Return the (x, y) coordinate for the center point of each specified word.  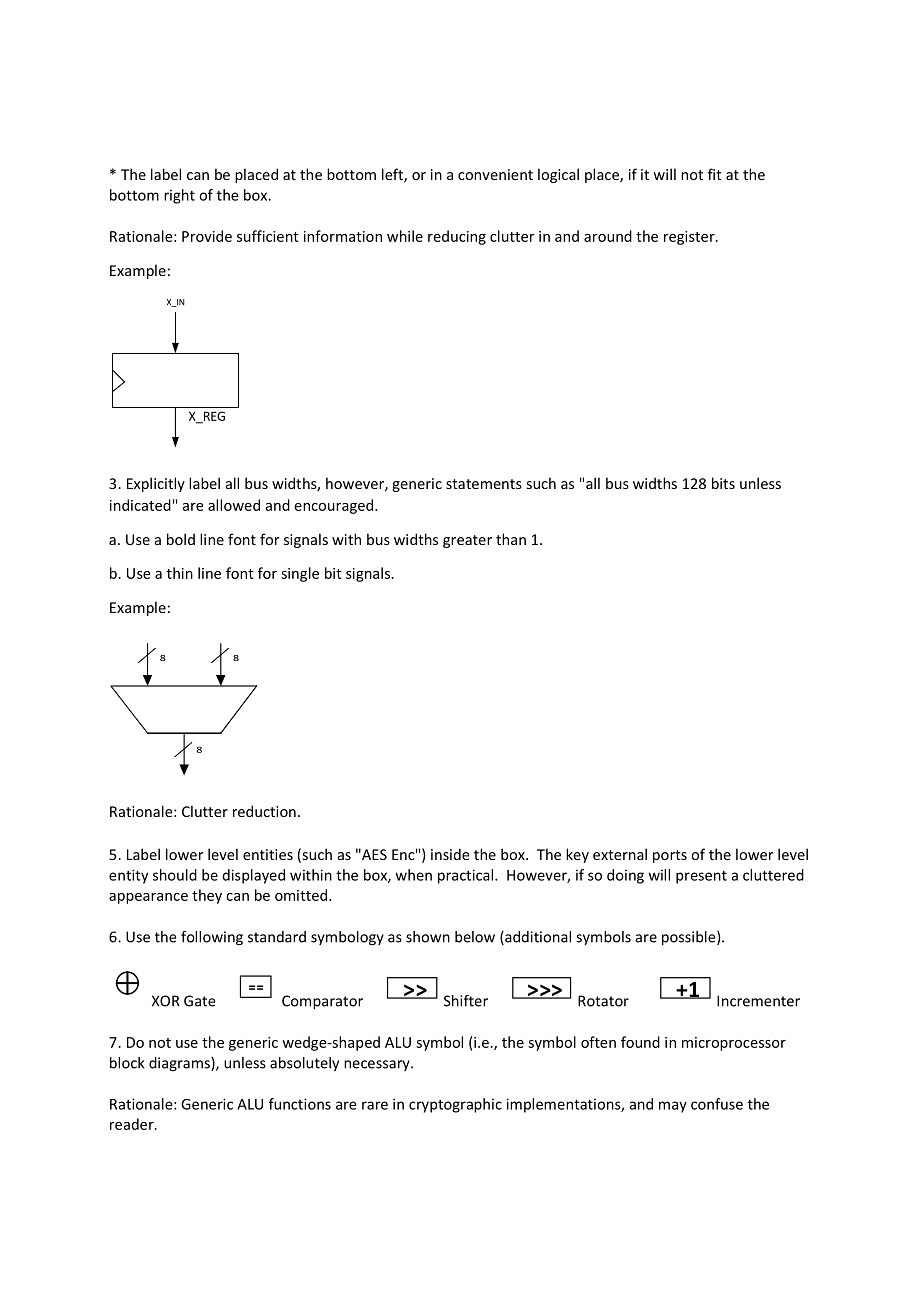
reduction (264, 811)
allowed (234, 505)
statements (484, 484)
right (179, 196)
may (673, 1107)
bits (723, 483)
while (405, 236)
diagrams (180, 1064)
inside (450, 854)
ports (670, 856)
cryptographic (455, 1105)
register (690, 238)
